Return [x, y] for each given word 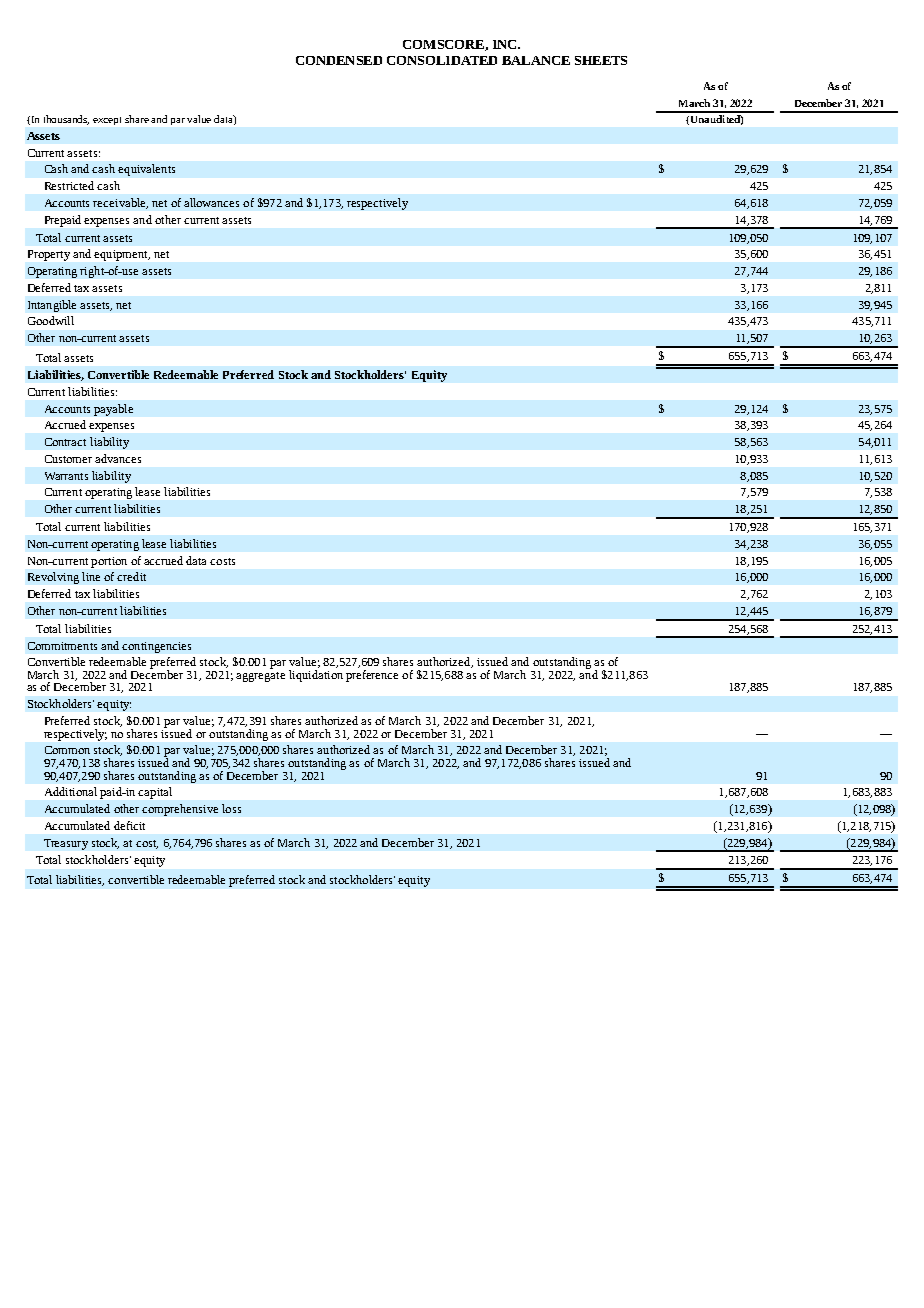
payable [113, 410]
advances [118, 458]
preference [372, 674]
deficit [129, 825]
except [107, 121]
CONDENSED [339, 60]
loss [231, 808]
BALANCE [536, 60]
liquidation [316, 676]
